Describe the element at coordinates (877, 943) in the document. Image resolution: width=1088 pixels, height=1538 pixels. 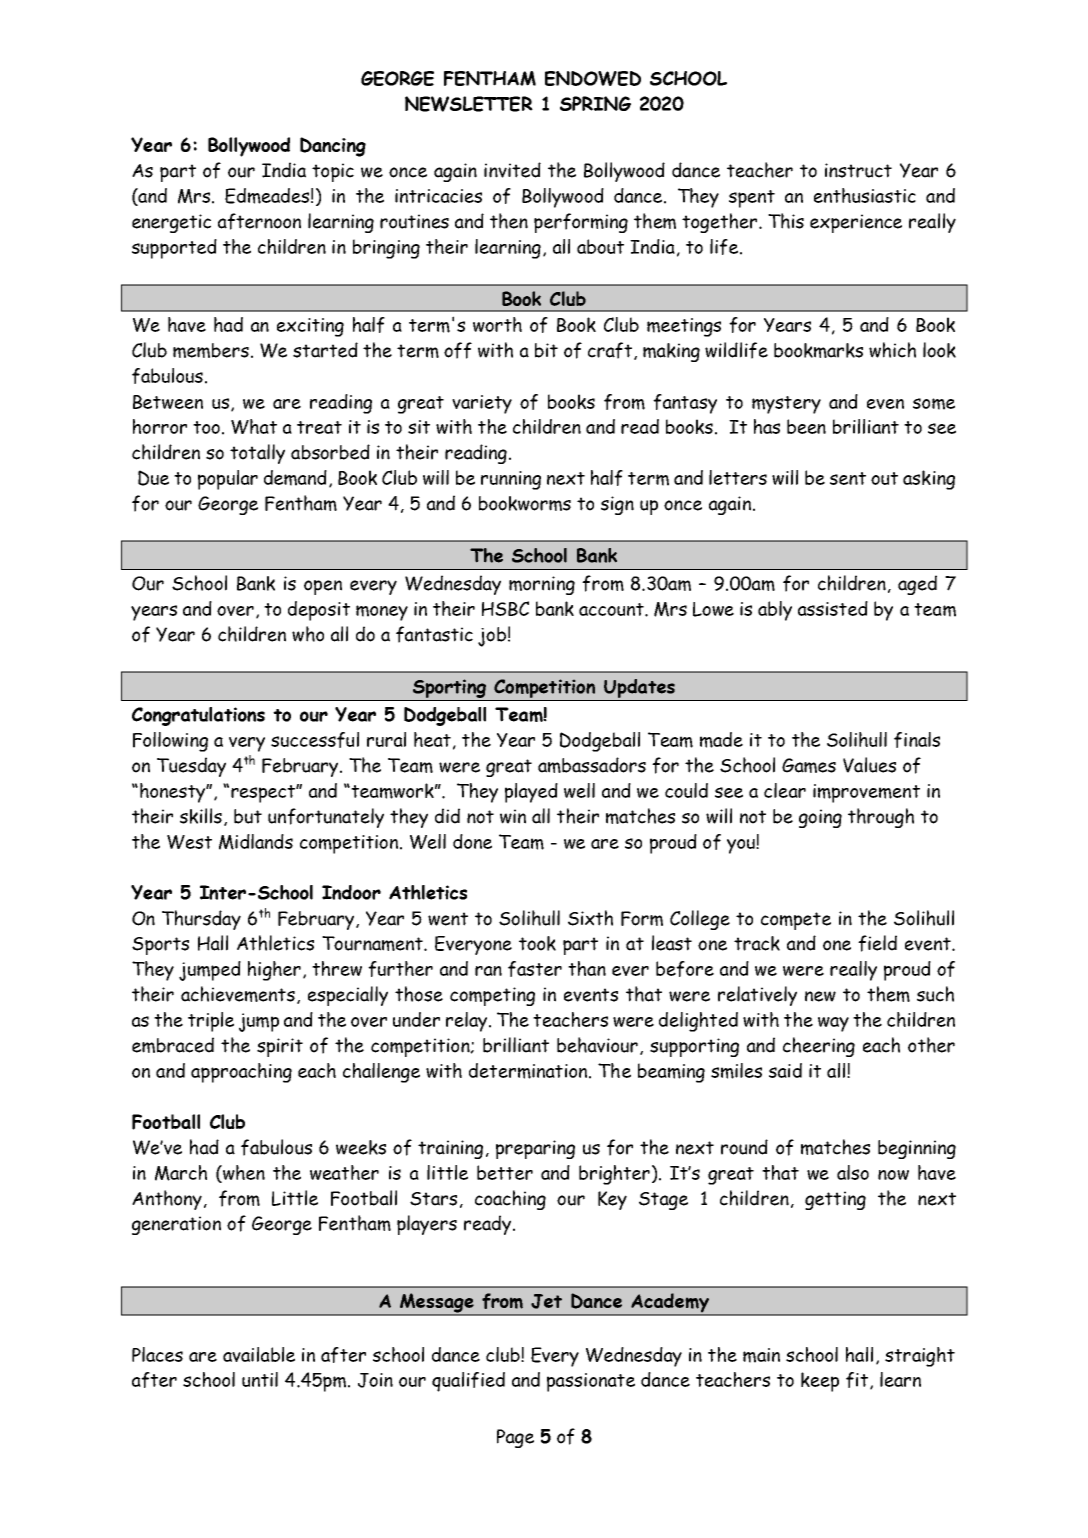
I see `field` at that location.
